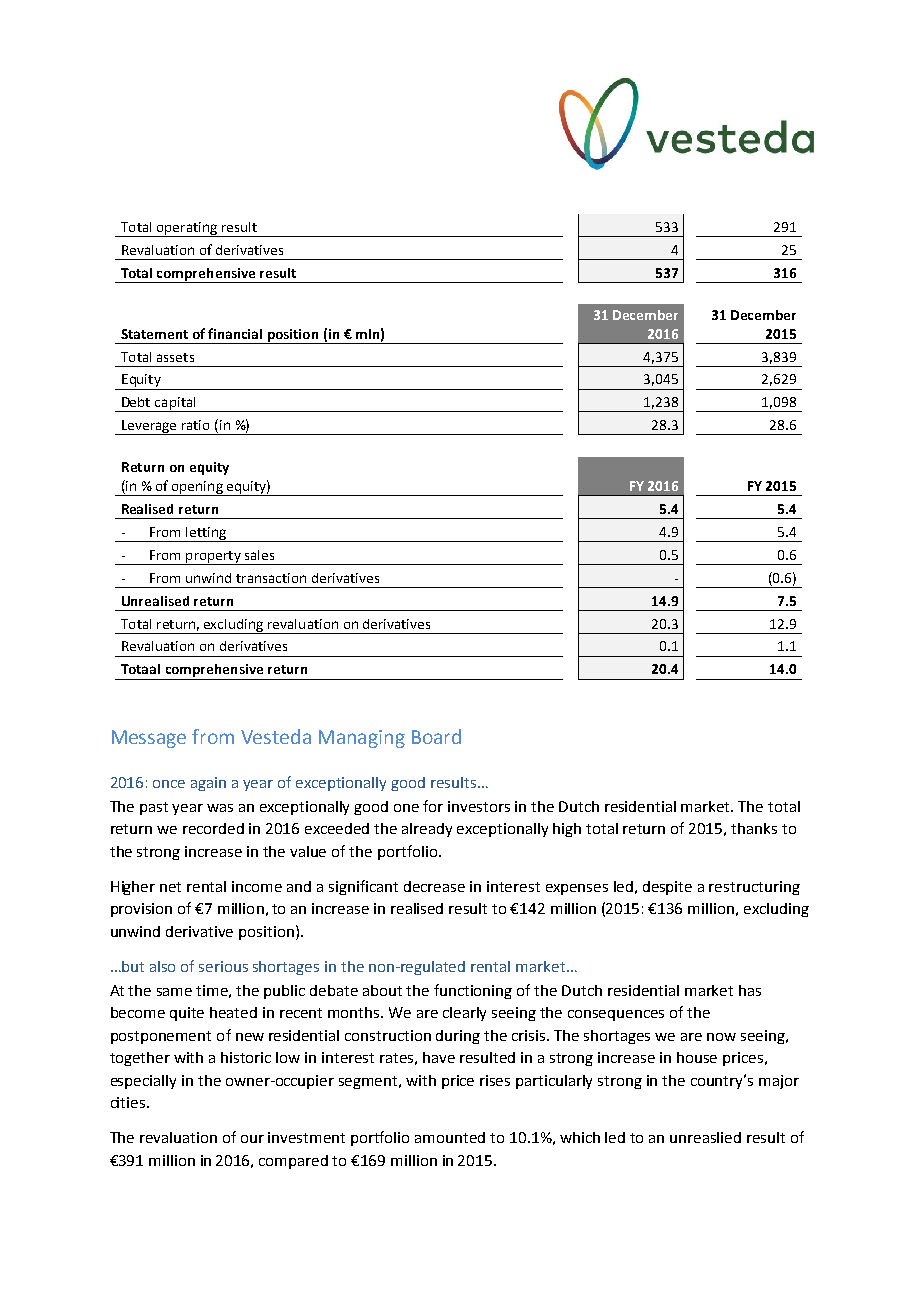  Describe the element at coordinates (186, 229) in the screenshot. I see `operating` at that location.
